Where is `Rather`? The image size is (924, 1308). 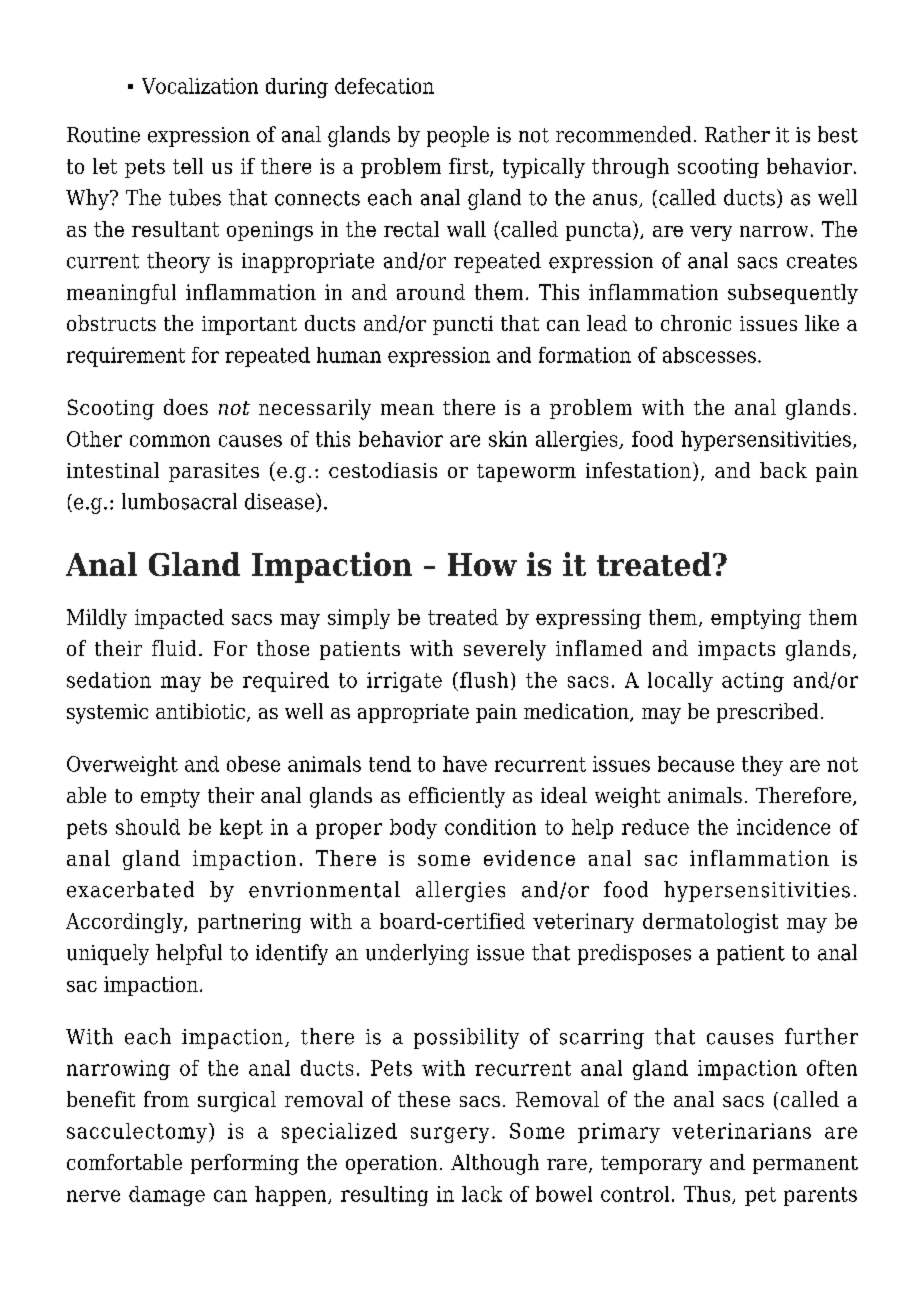
Rather is located at coordinates (737, 134).
